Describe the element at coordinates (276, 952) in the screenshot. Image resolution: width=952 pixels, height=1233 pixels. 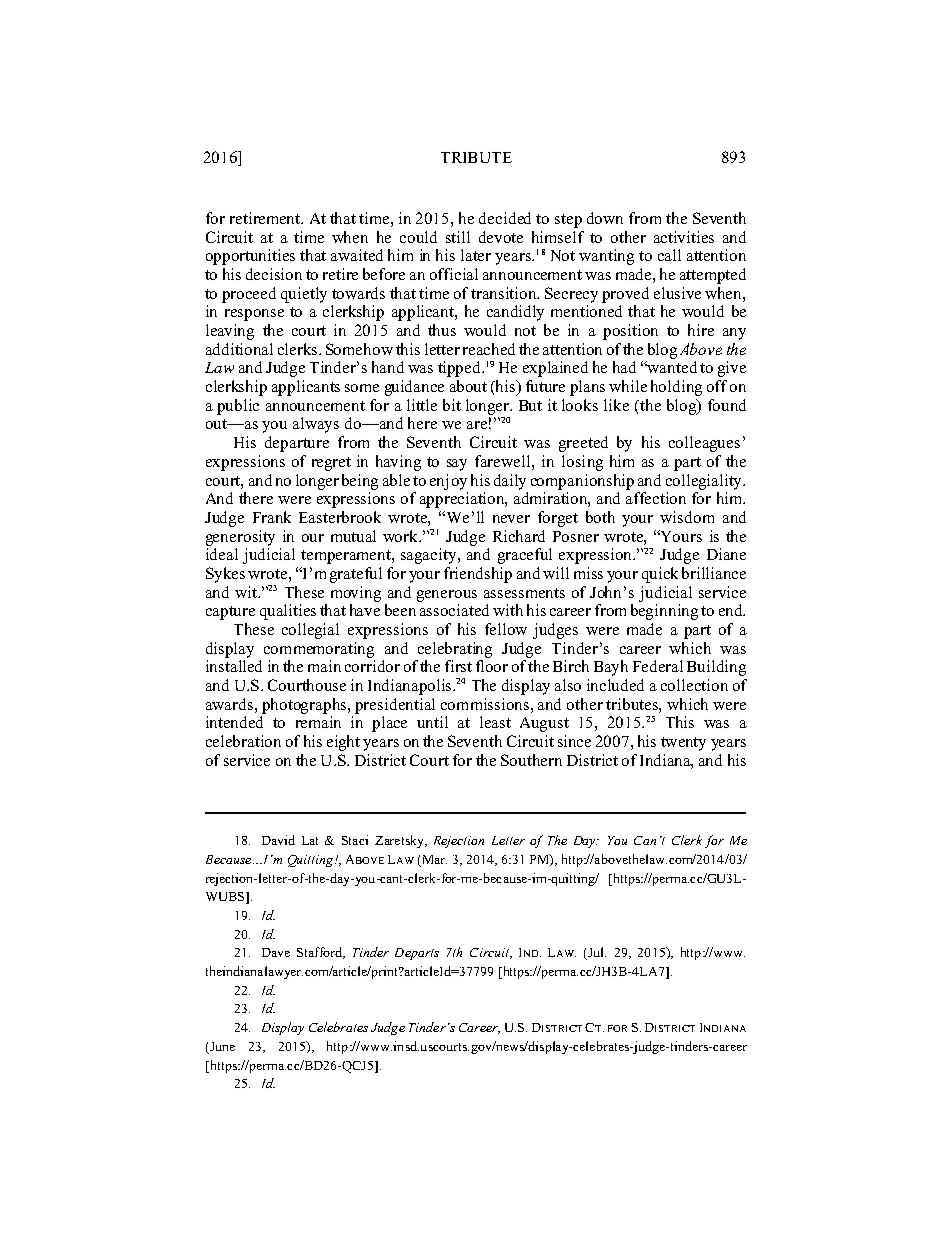
I see `Dave` at that location.
